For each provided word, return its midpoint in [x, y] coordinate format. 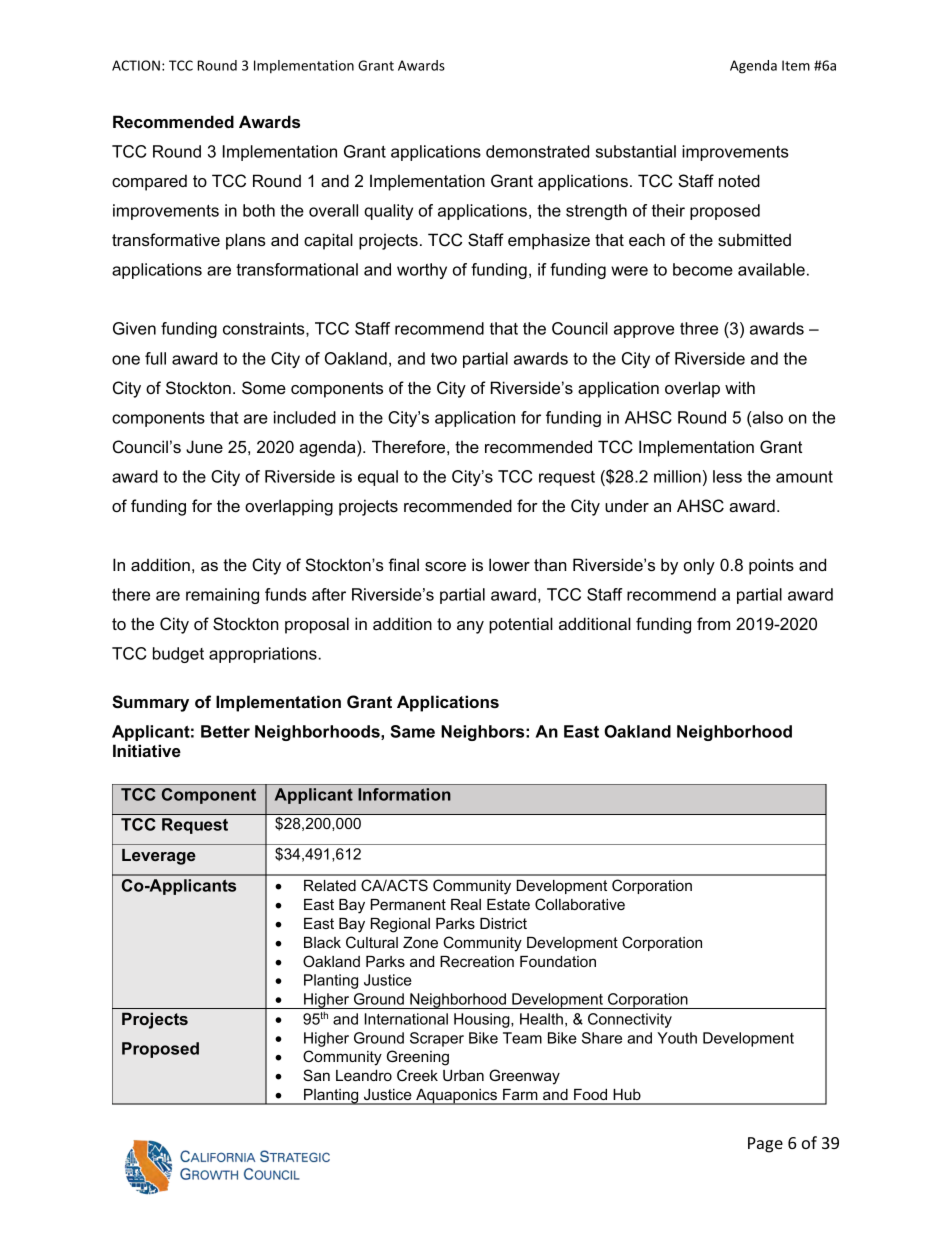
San [316, 1075]
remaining [222, 596]
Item [796, 65]
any [470, 627]
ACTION [136, 65]
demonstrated [537, 151]
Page [765, 1145]
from [713, 623]
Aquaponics [456, 1097]
